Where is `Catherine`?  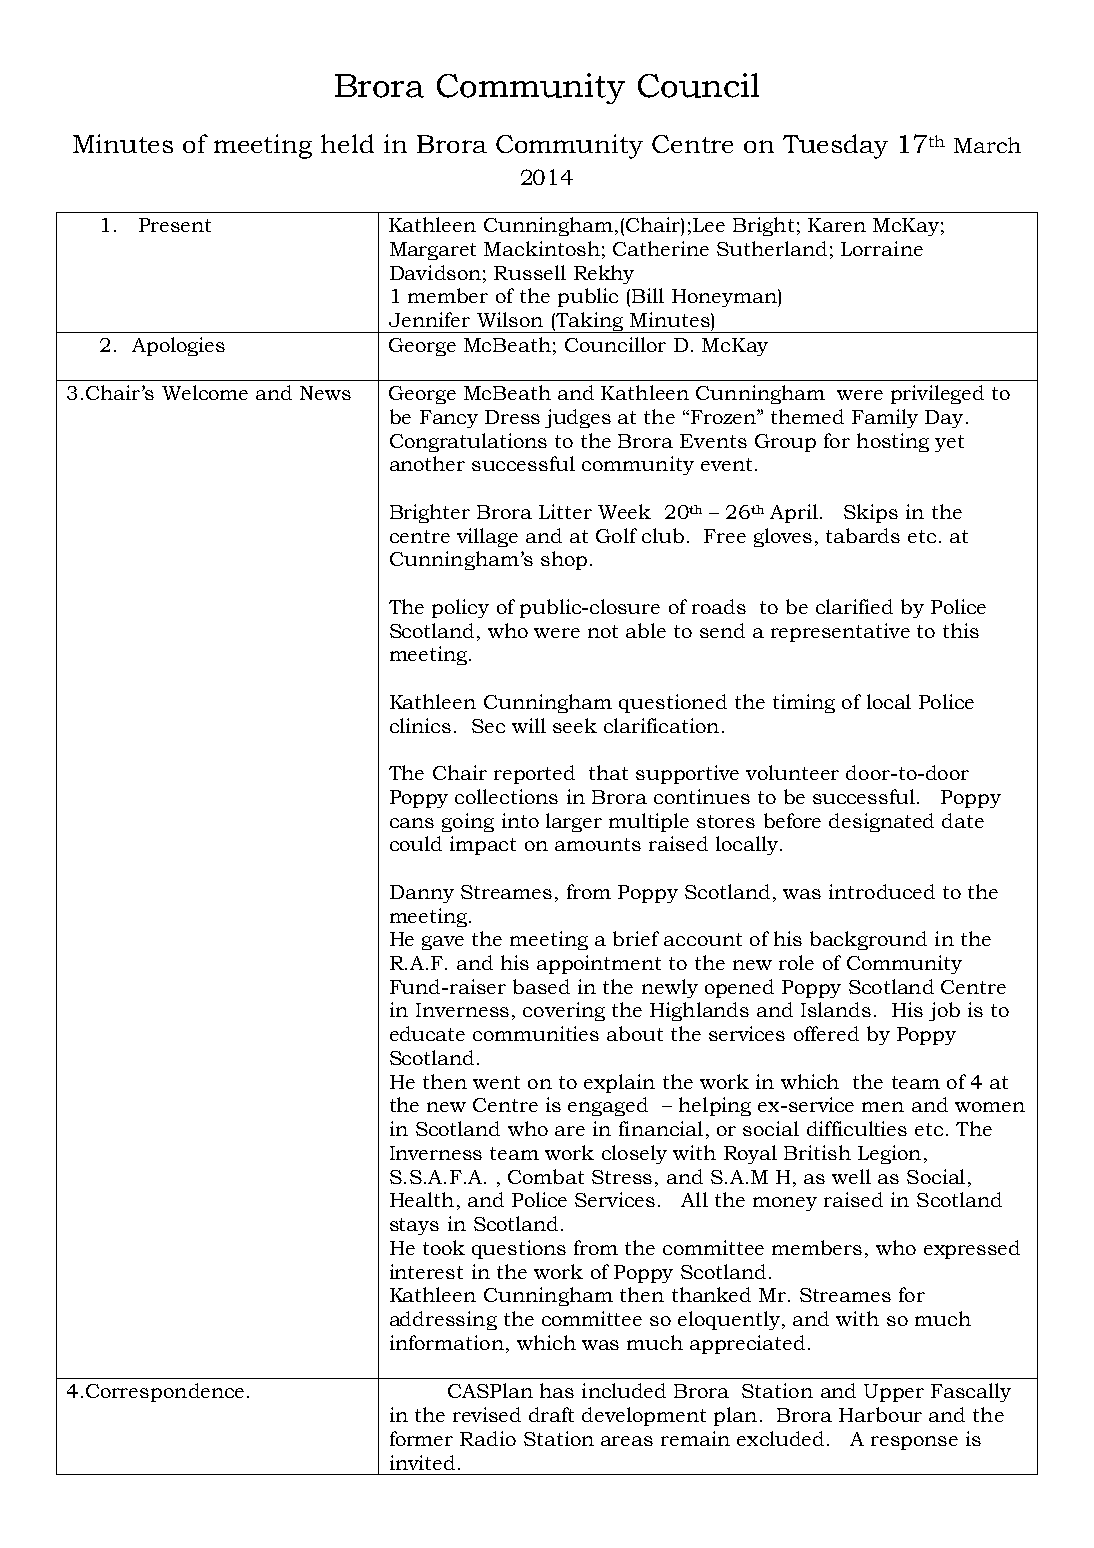 Catherine is located at coordinates (661, 248).
